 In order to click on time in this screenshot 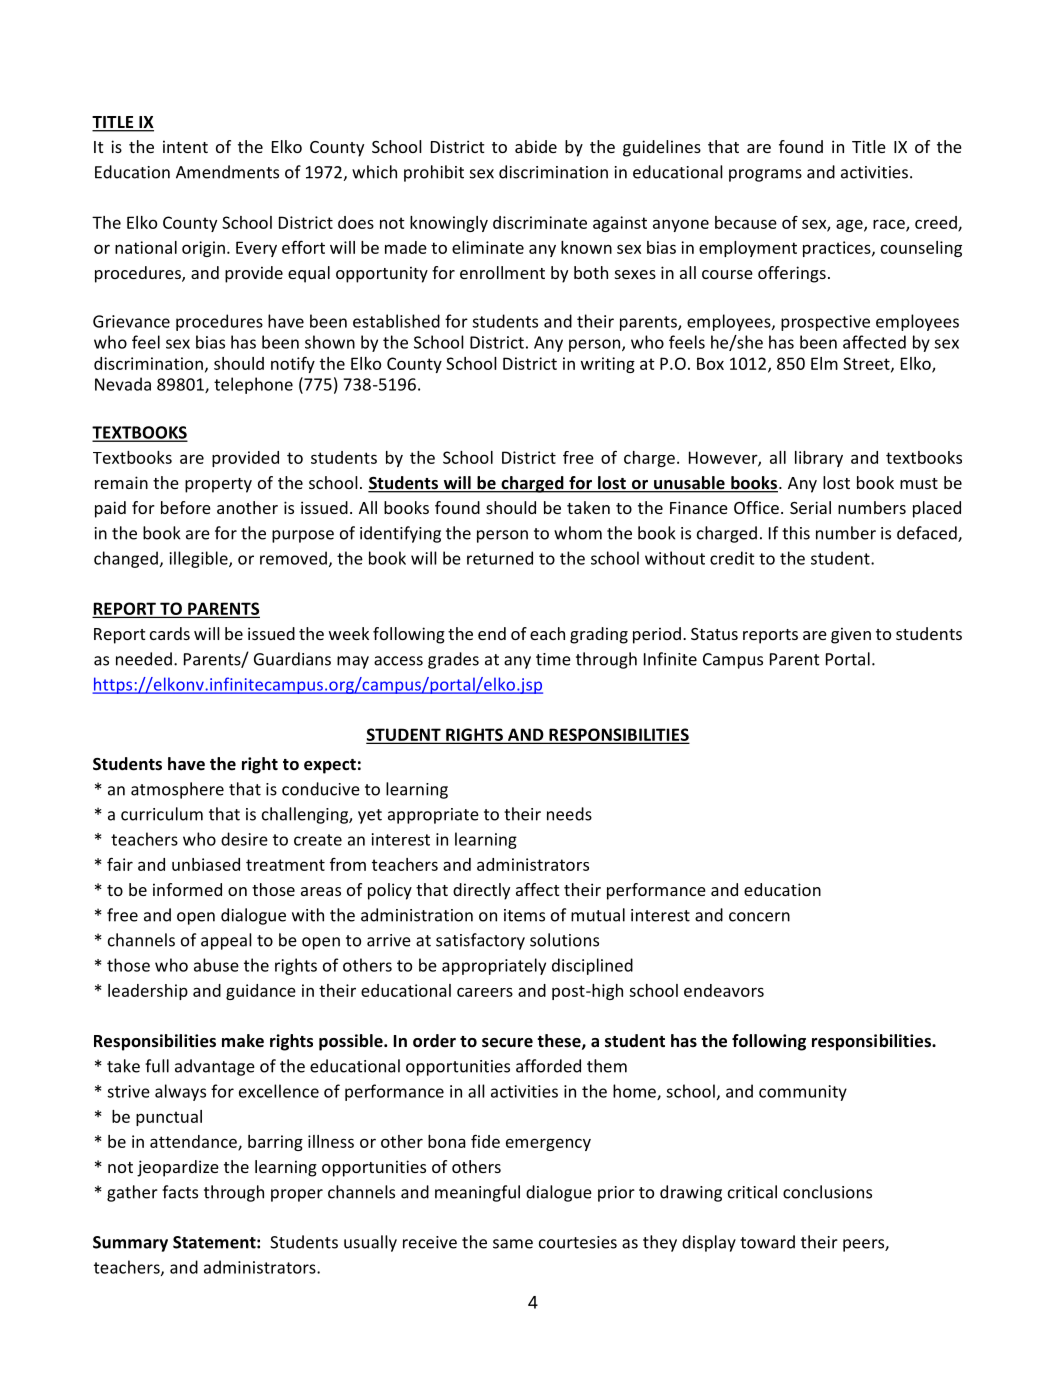, I will do `click(553, 659)`.
